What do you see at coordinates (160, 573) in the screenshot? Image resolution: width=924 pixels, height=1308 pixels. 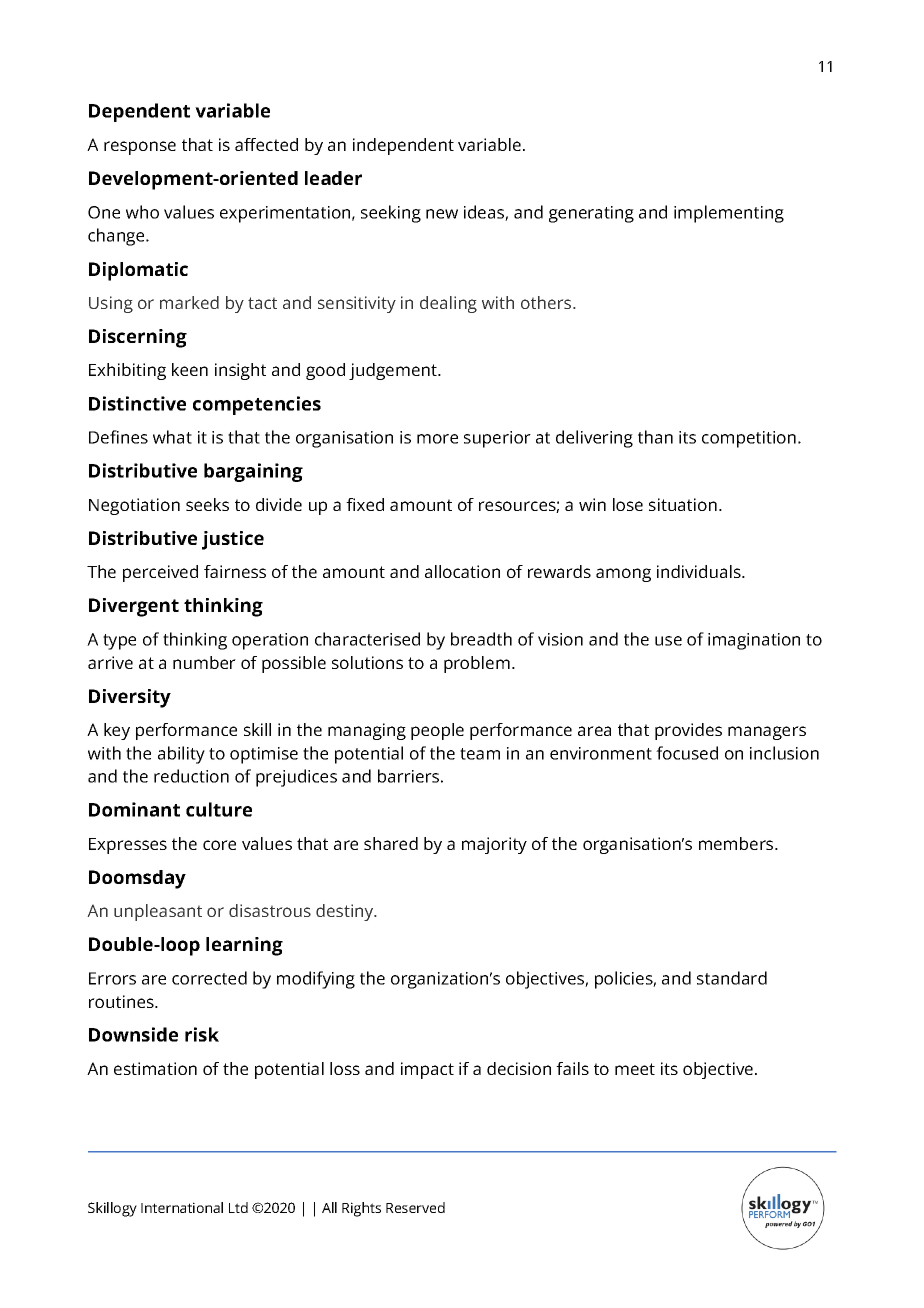 I see `perceived` at bounding box center [160, 573].
